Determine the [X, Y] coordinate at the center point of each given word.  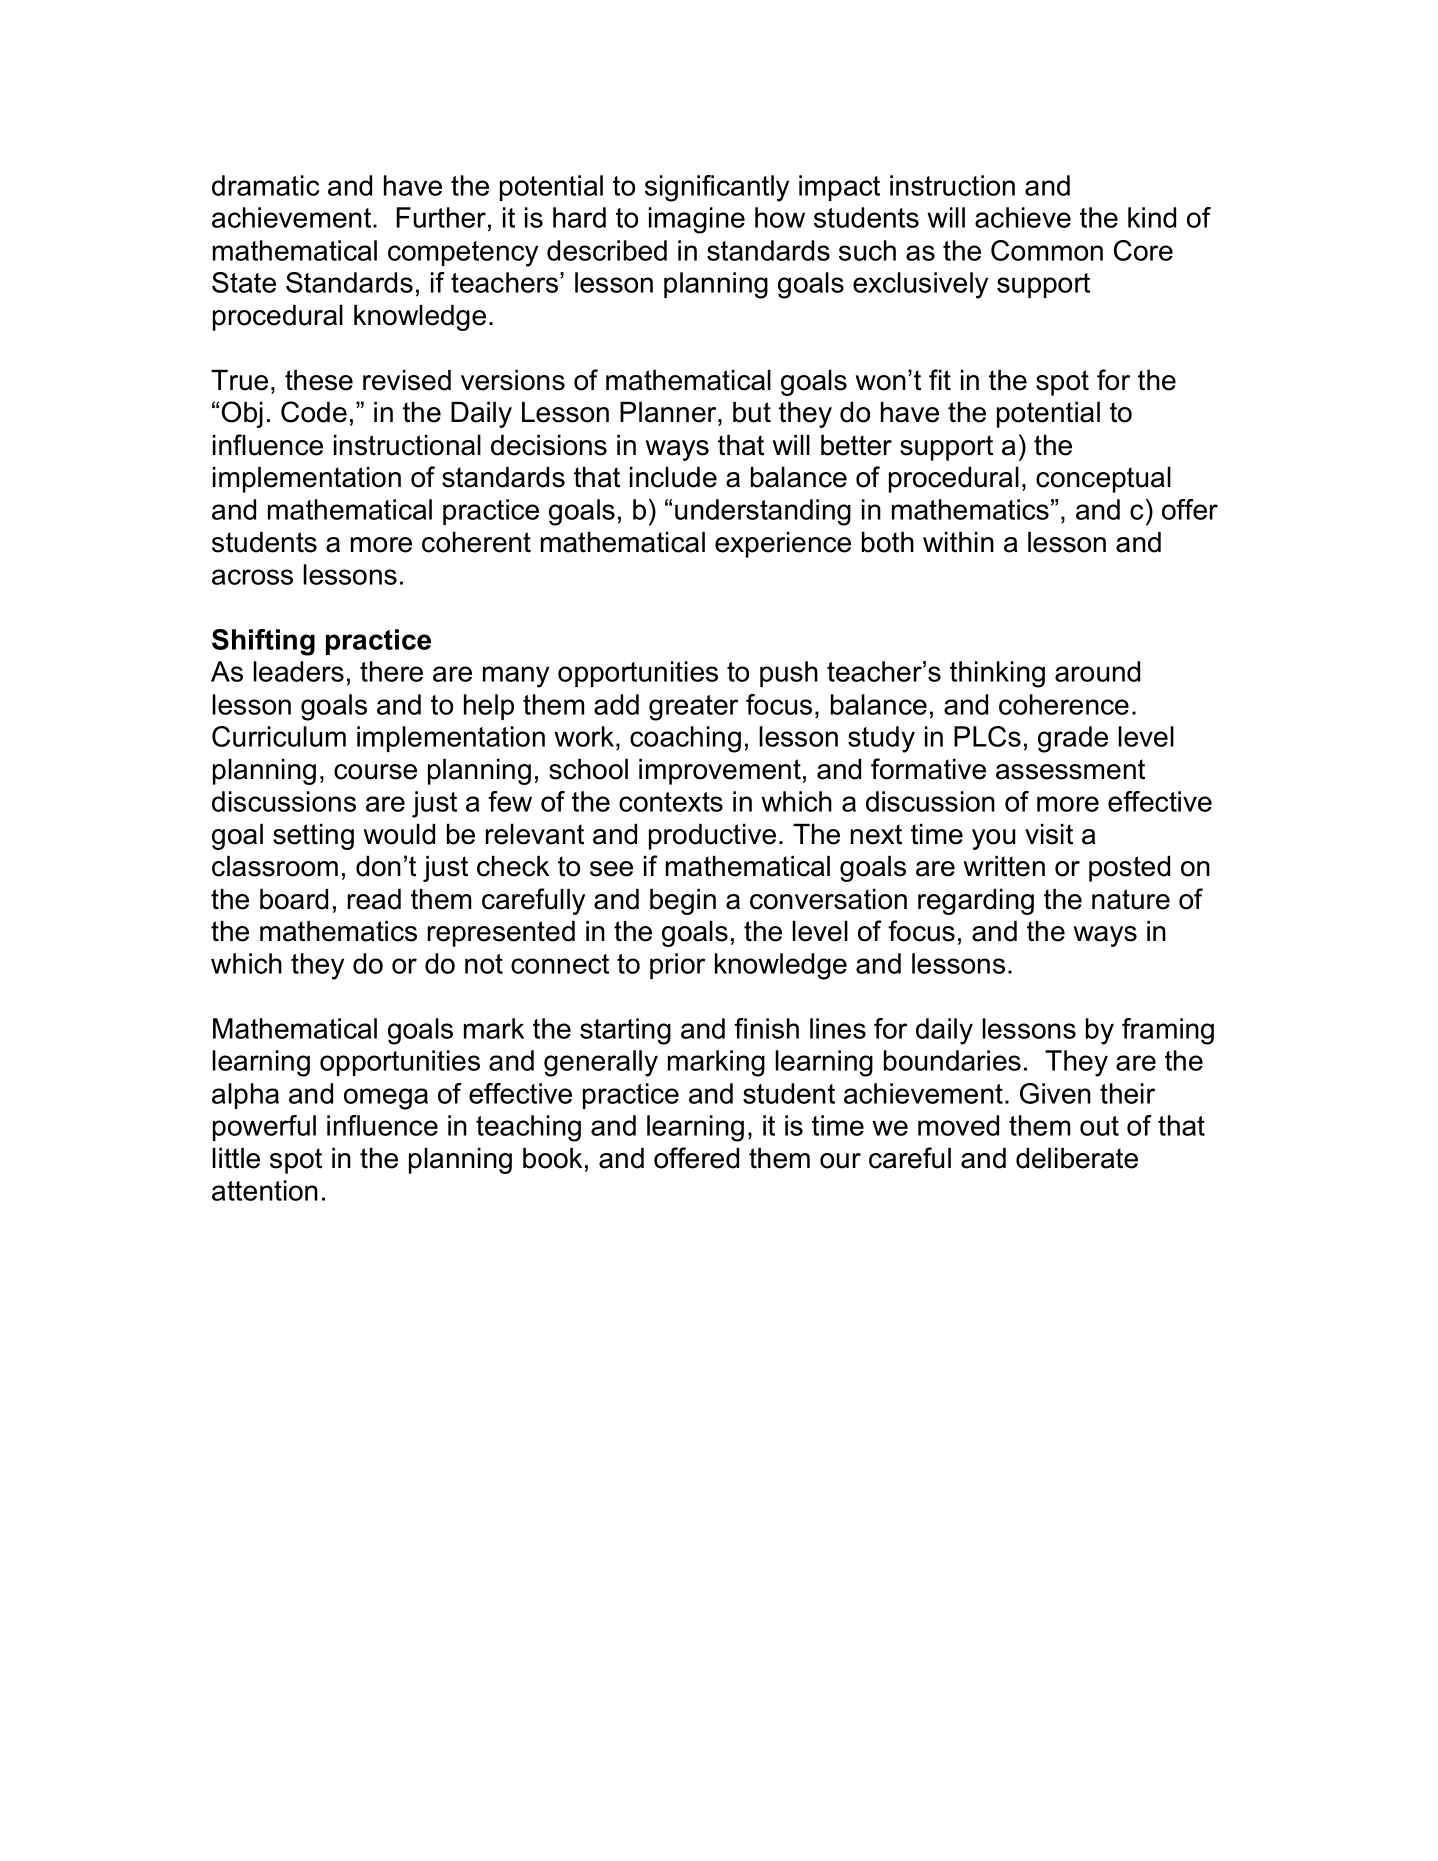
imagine [697, 220]
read [374, 899]
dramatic [265, 185]
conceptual [1103, 480]
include [673, 477]
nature [1131, 899]
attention [265, 1190]
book [552, 1158]
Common [1047, 250]
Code [314, 412]
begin [683, 902]
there [391, 671]
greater [693, 708]
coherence [1064, 704]
